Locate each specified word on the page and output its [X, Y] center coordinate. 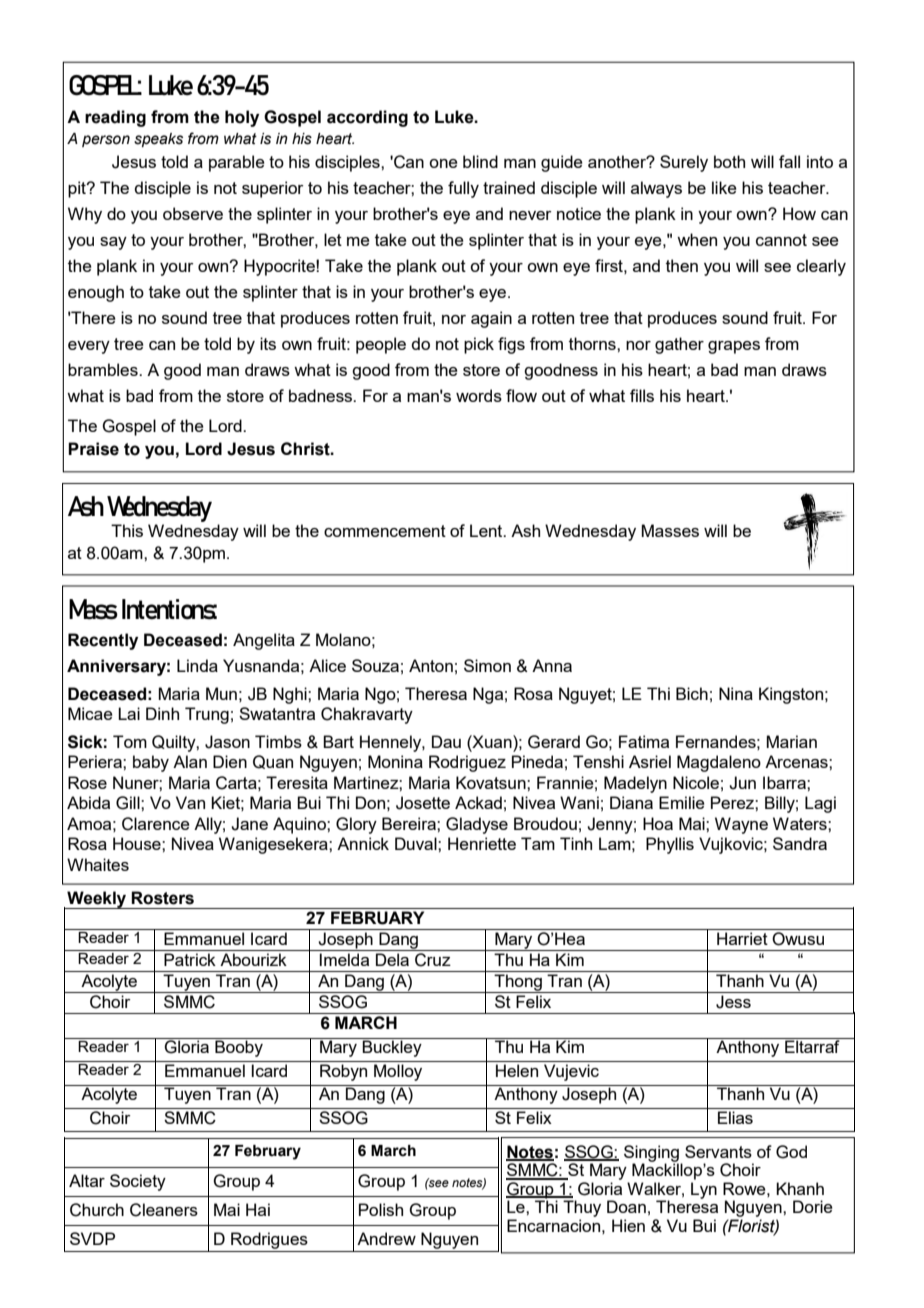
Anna [552, 665]
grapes [734, 347]
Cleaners [164, 1210]
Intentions [169, 609]
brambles [104, 369]
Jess [733, 1002]
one [443, 163]
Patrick [190, 959]
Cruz [433, 960]
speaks [158, 140]
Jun [742, 783]
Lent [487, 530]
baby [151, 763]
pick [479, 345]
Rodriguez [467, 763]
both [729, 161]
